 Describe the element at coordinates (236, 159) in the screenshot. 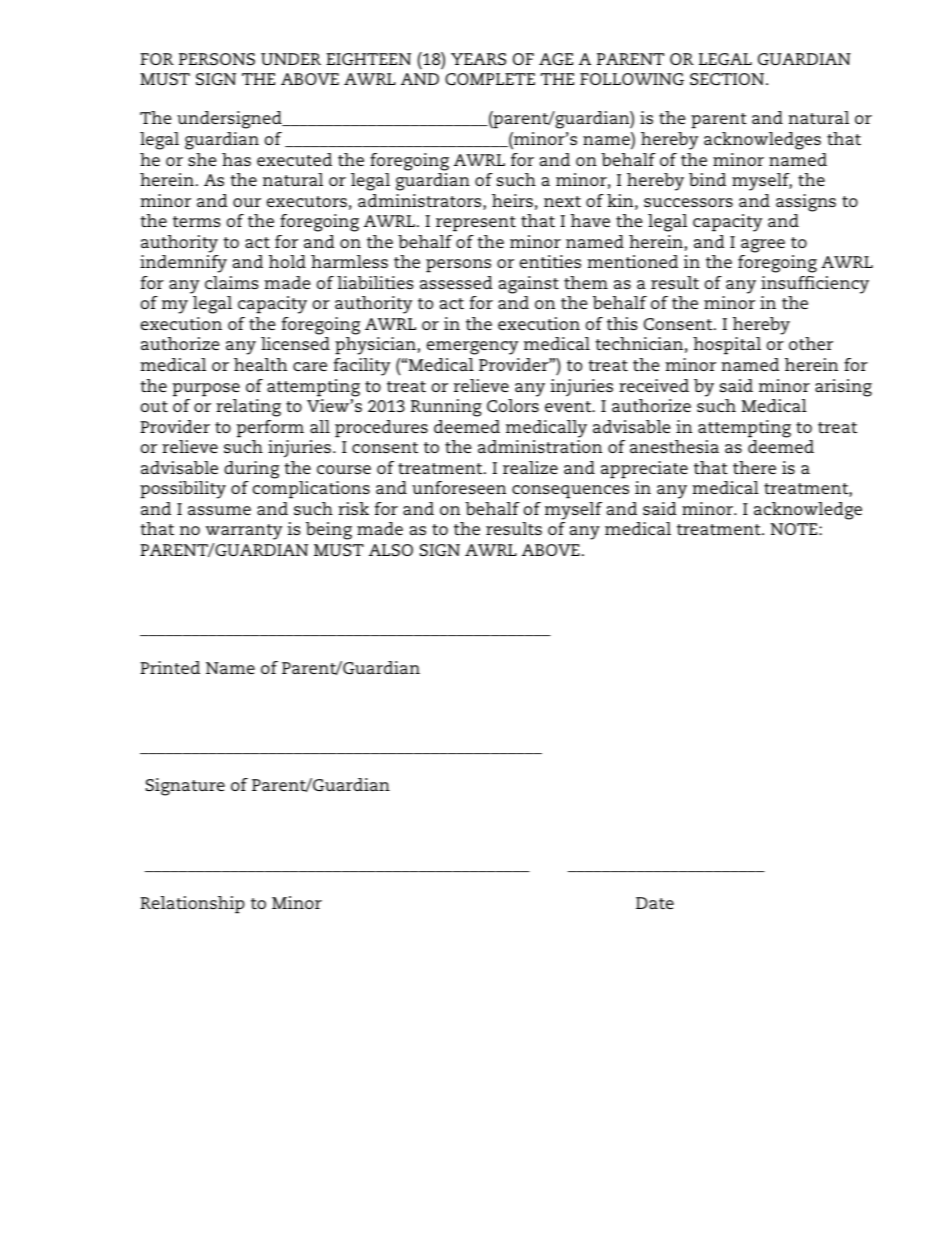

I see `has` at that location.
